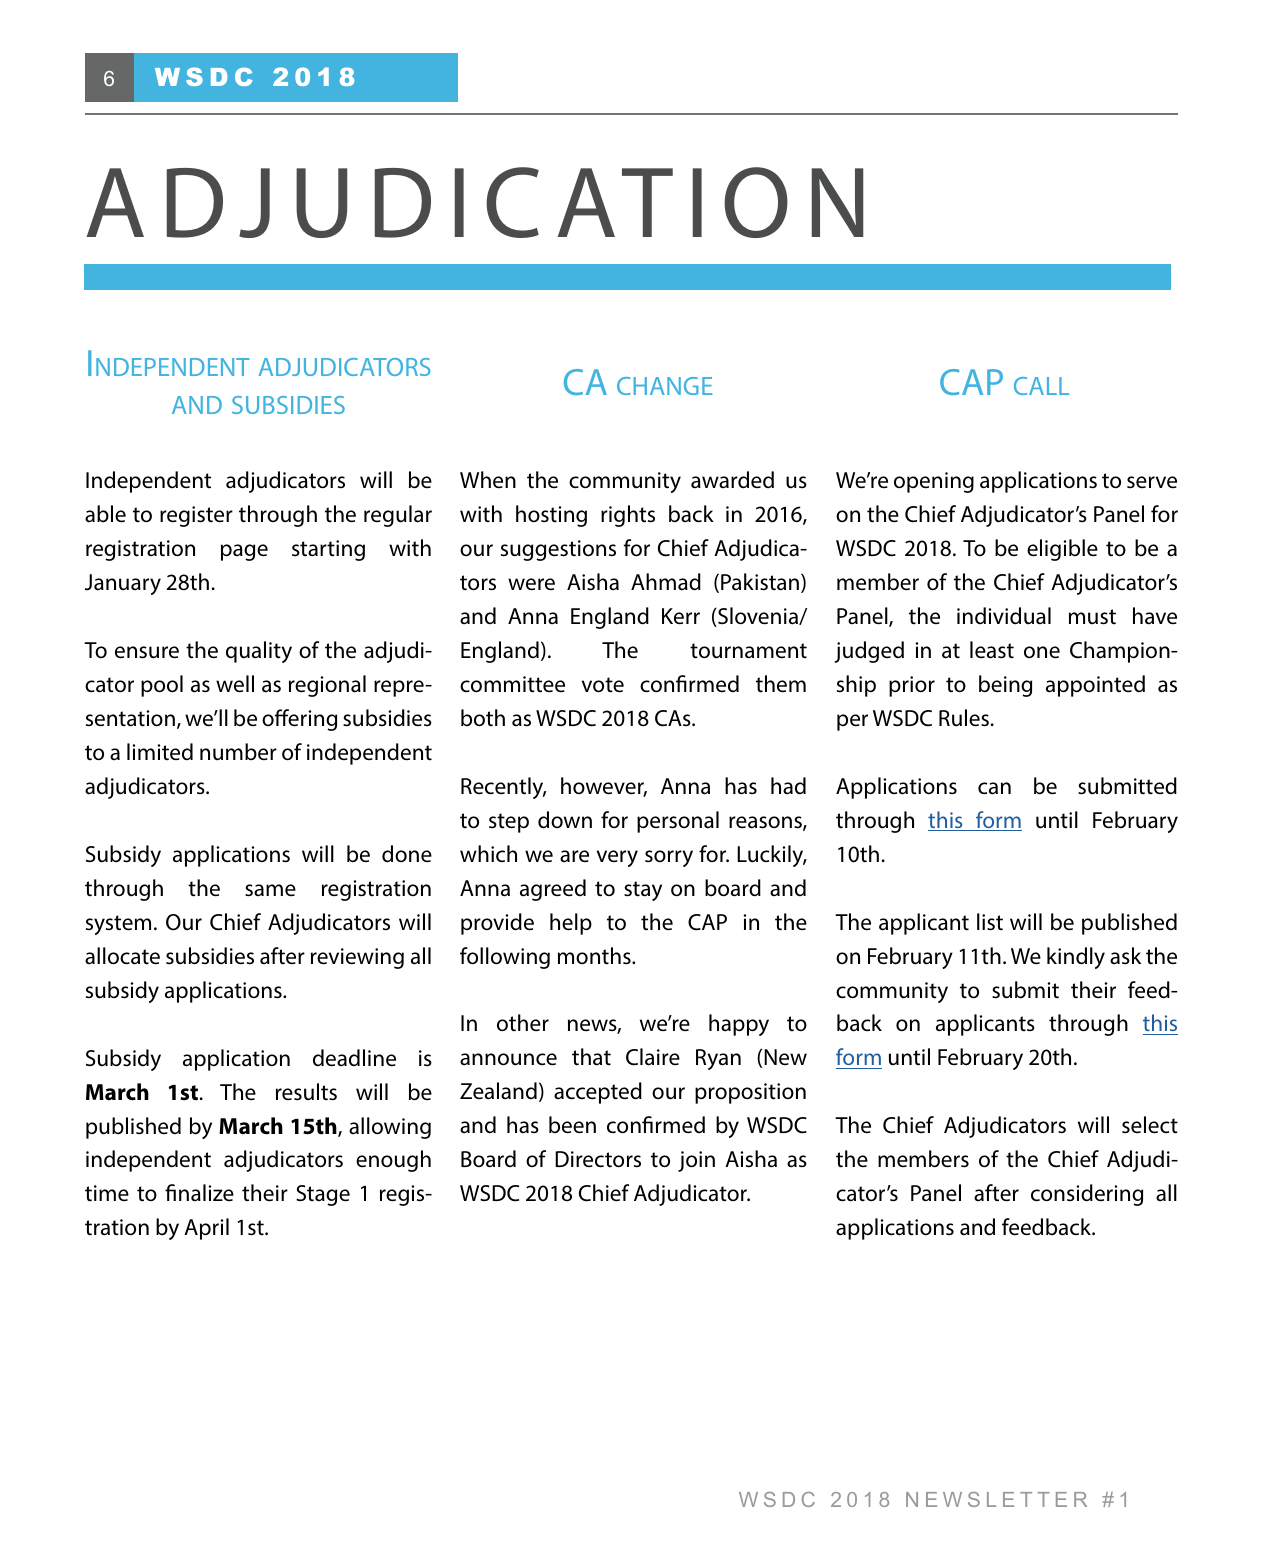  I want to click on being, so click(1005, 686).
